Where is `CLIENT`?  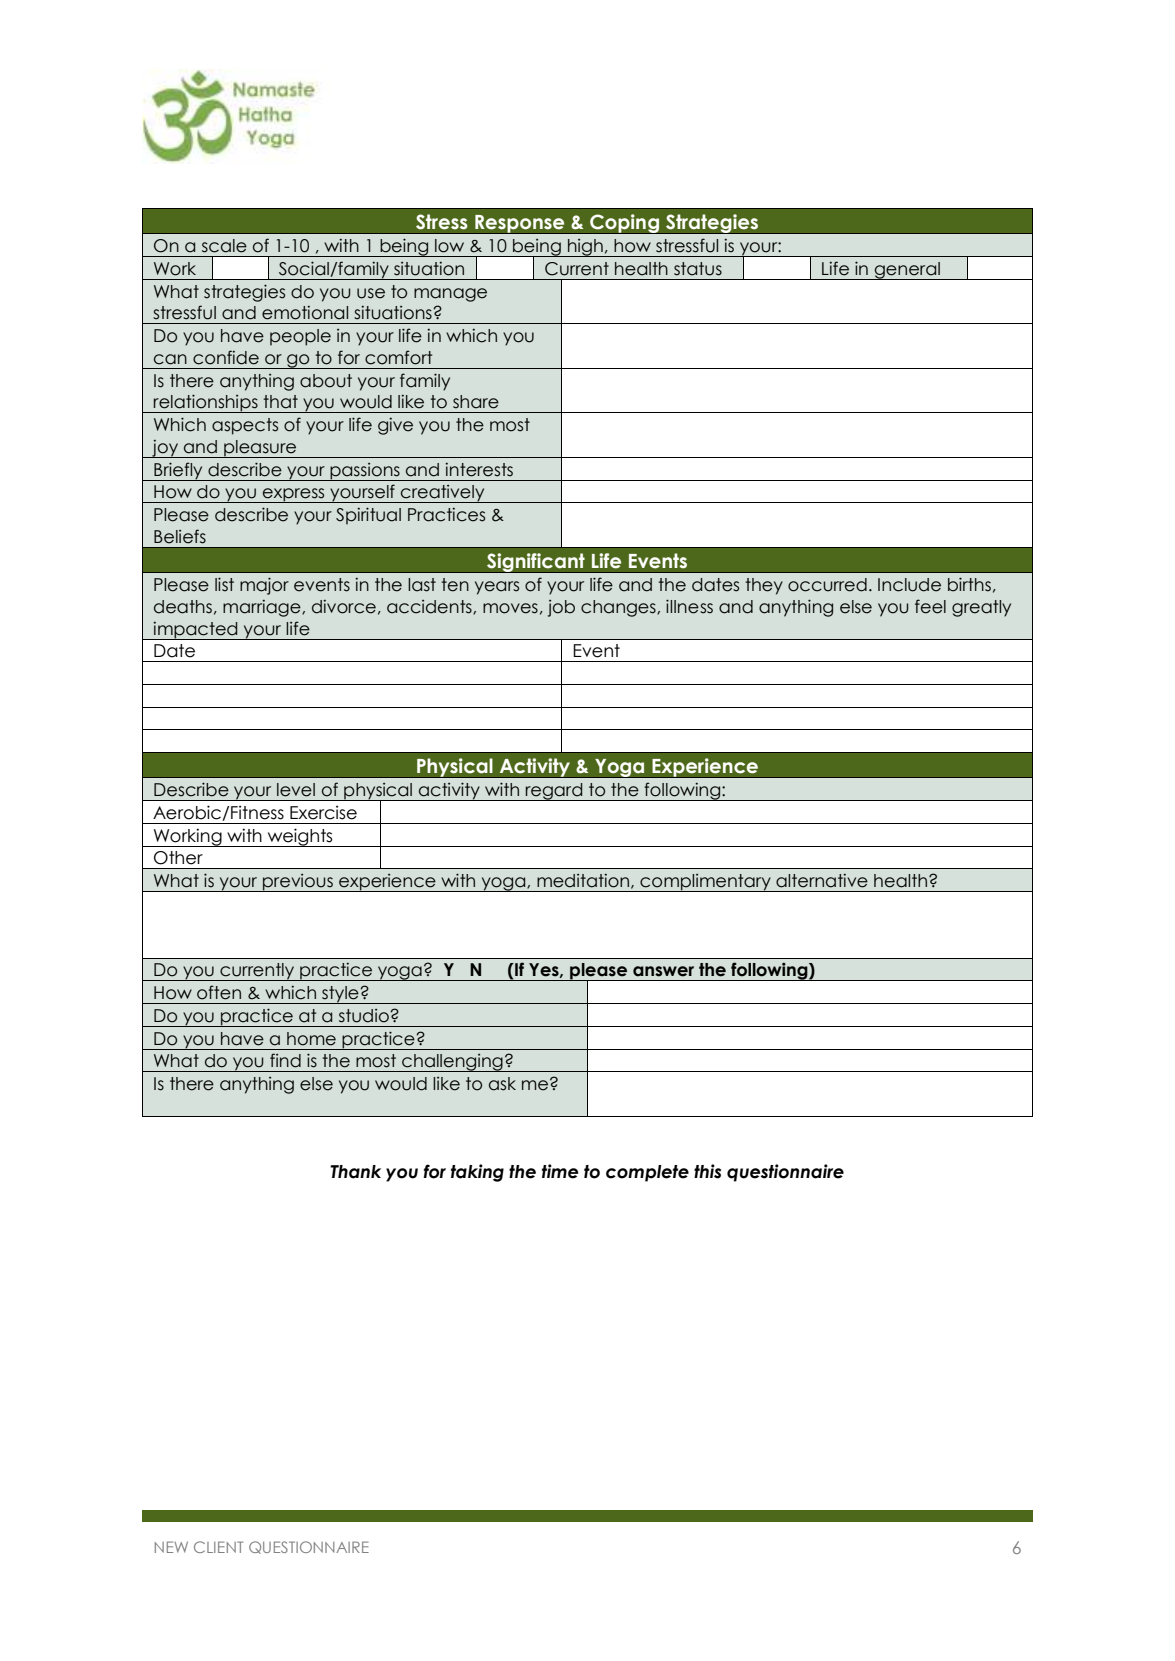 CLIENT is located at coordinates (218, 1547).
